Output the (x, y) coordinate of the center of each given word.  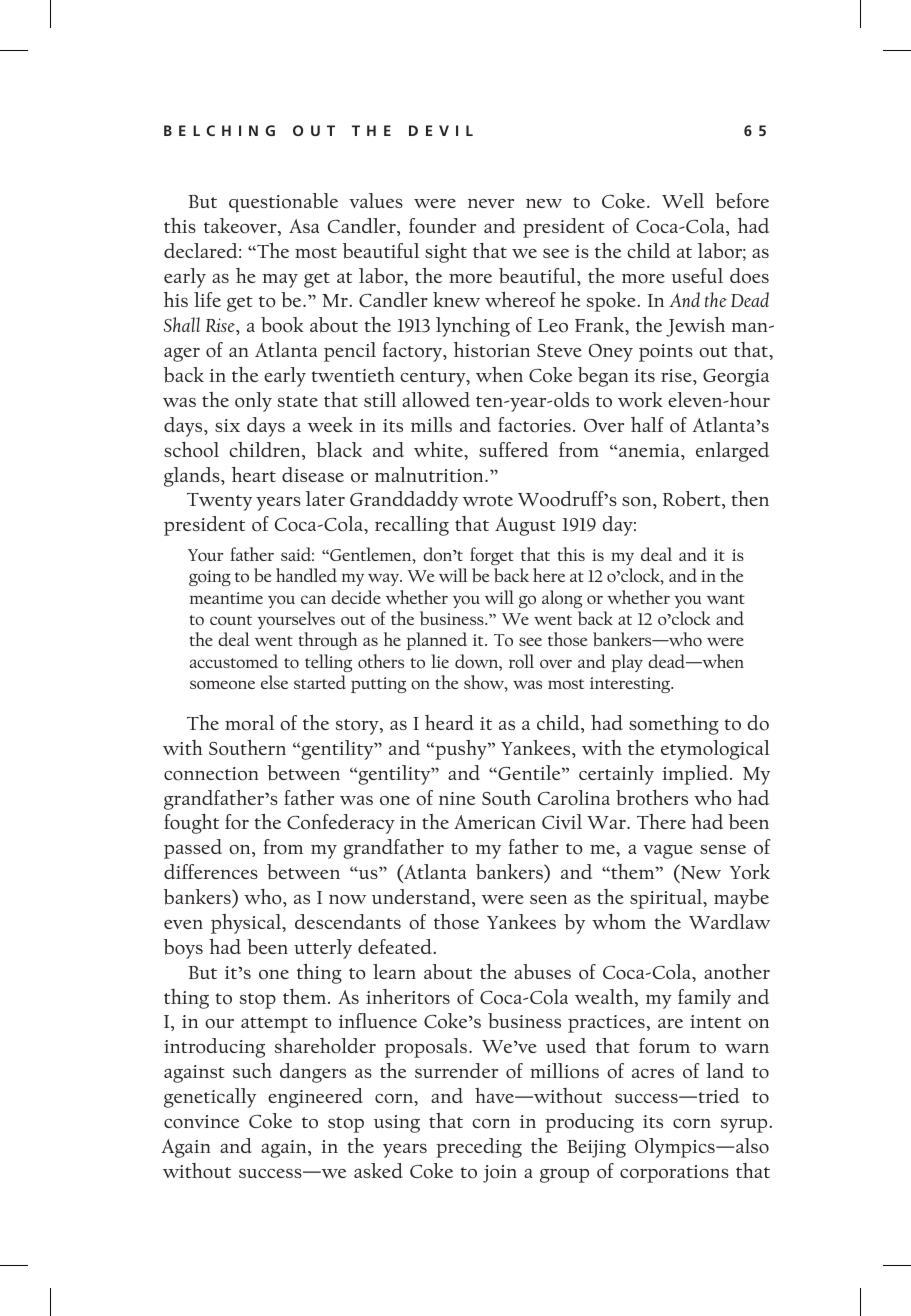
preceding (479, 1148)
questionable (283, 203)
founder (442, 226)
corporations (674, 1174)
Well (683, 200)
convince (201, 1122)
